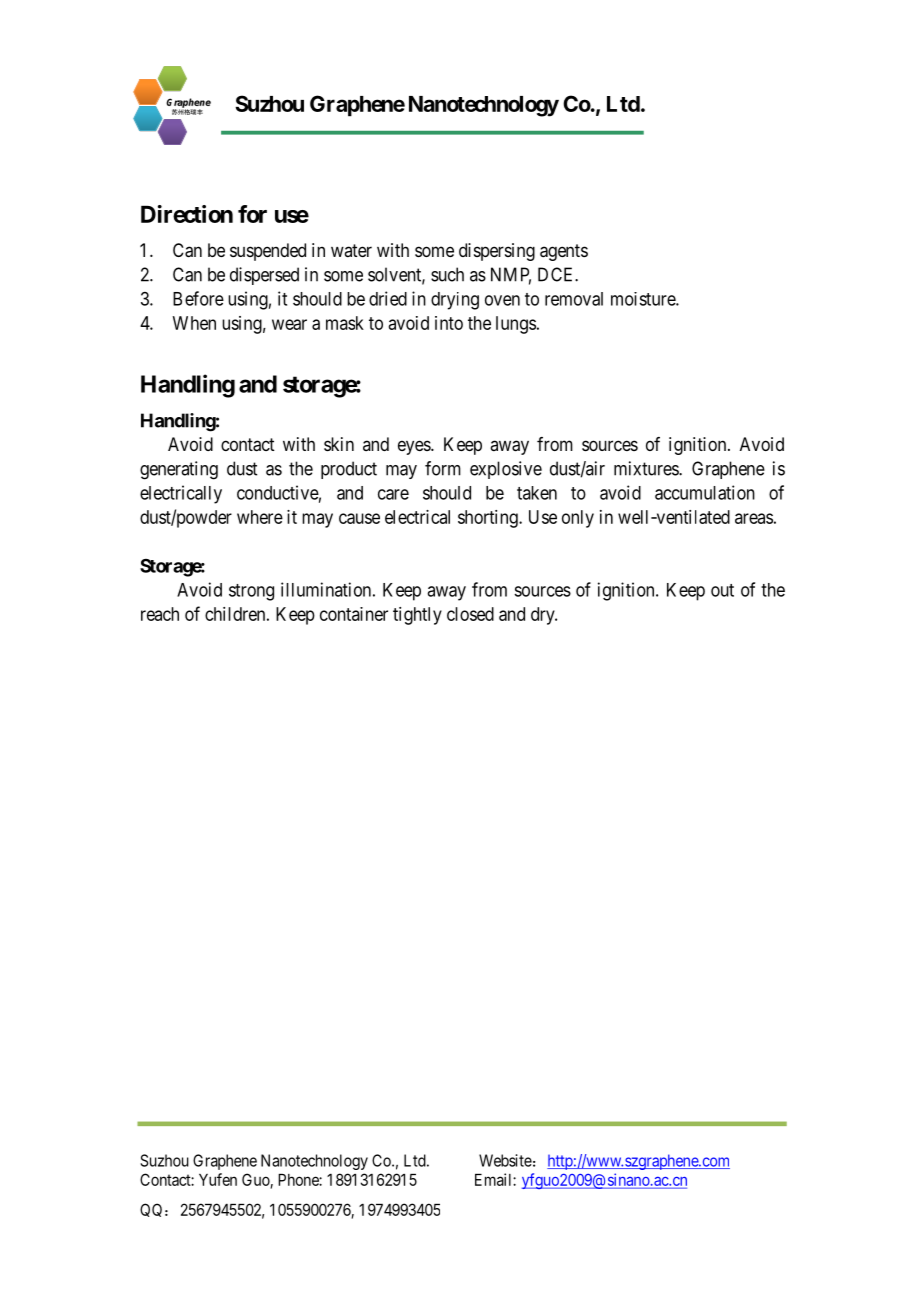 The image size is (924, 1308). Describe the element at coordinates (564, 252) in the screenshot. I see `agents` at that location.
